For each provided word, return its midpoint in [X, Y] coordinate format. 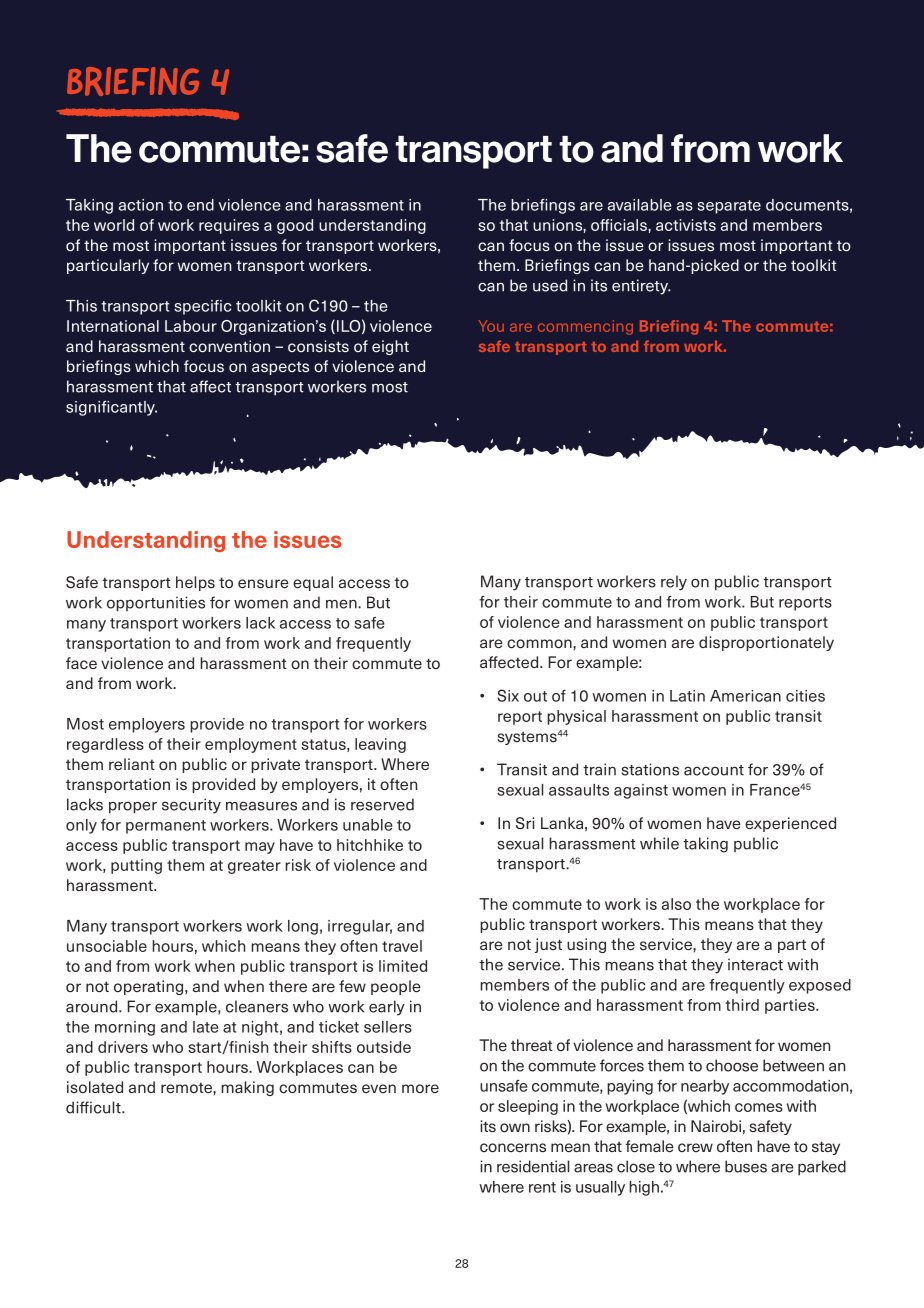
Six [508, 695]
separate [729, 207]
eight [390, 347]
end [200, 205]
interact [755, 964]
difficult [94, 1107]
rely [674, 583]
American [745, 696]
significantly [111, 408]
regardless [105, 745]
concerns [513, 1147]
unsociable [107, 946]
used [550, 285]
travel [402, 946]
